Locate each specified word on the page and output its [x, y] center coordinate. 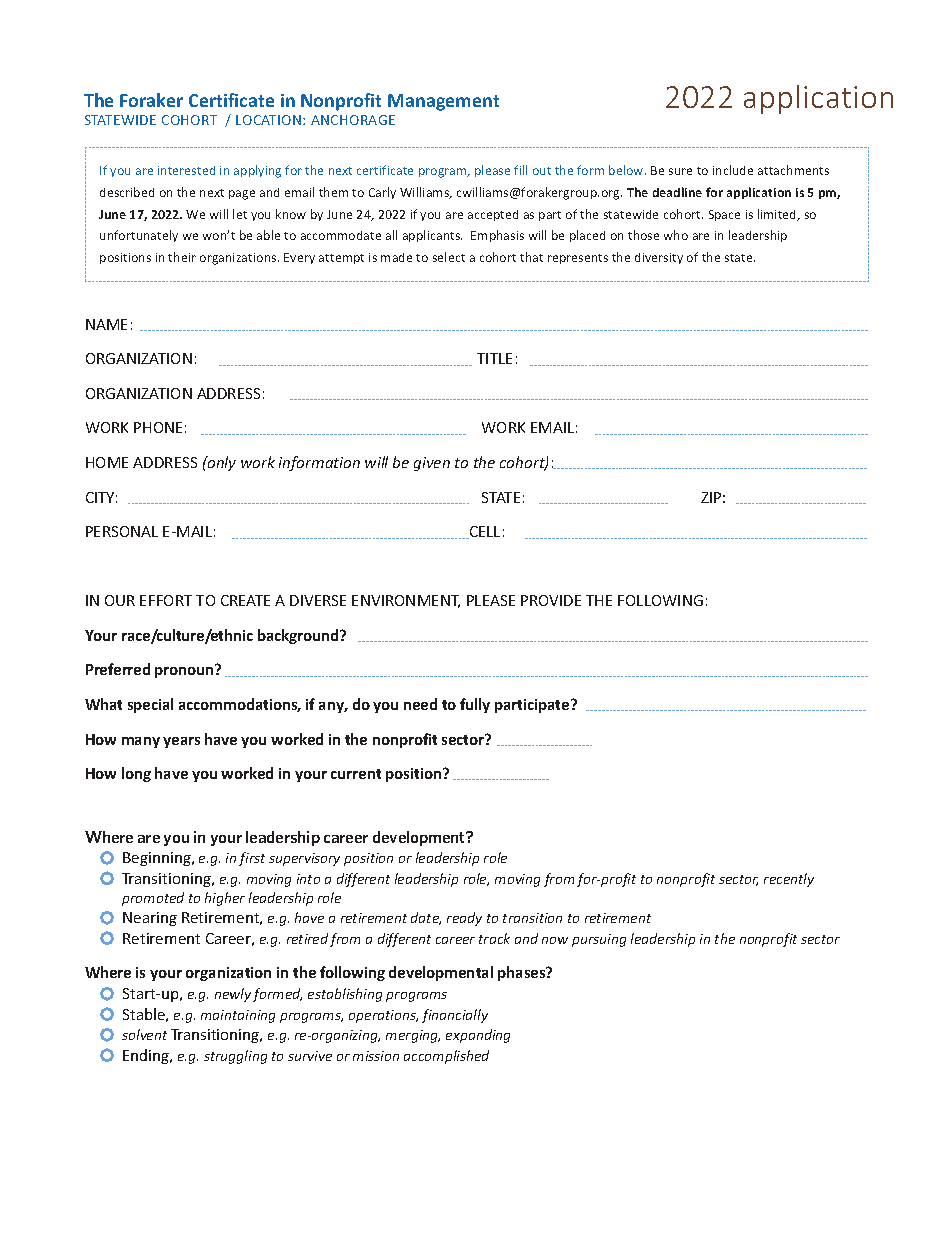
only [221, 463]
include [733, 170]
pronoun [185, 671]
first [252, 859]
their [182, 257]
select [449, 257]
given [432, 464]
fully [475, 705]
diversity [659, 258]
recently [789, 880]
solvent [144, 1034]
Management [443, 102]
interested [186, 170]
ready [464, 919]
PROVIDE [551, 600]
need [420, 704]
